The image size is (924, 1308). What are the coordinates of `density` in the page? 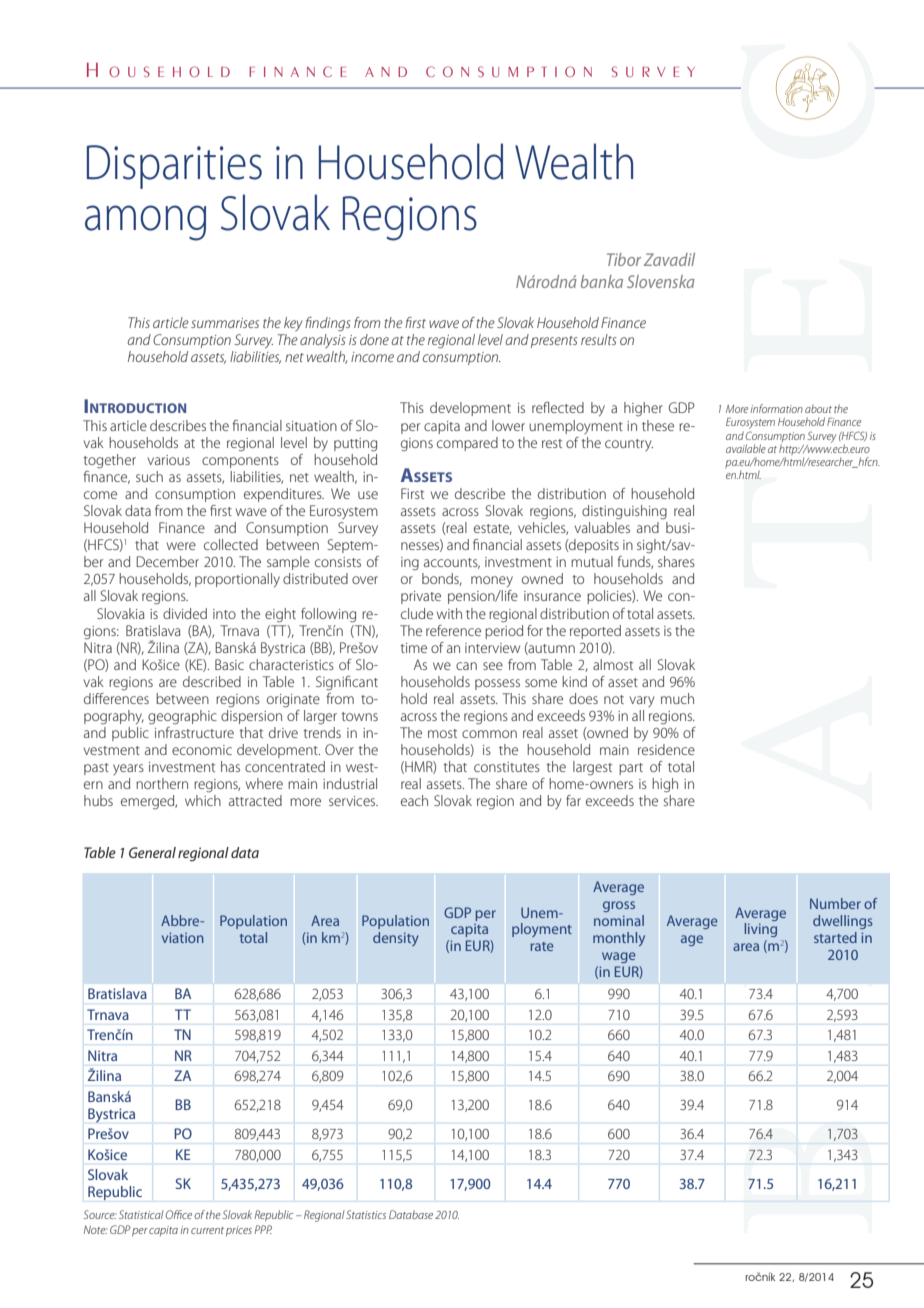 It's located at (396, 939).
